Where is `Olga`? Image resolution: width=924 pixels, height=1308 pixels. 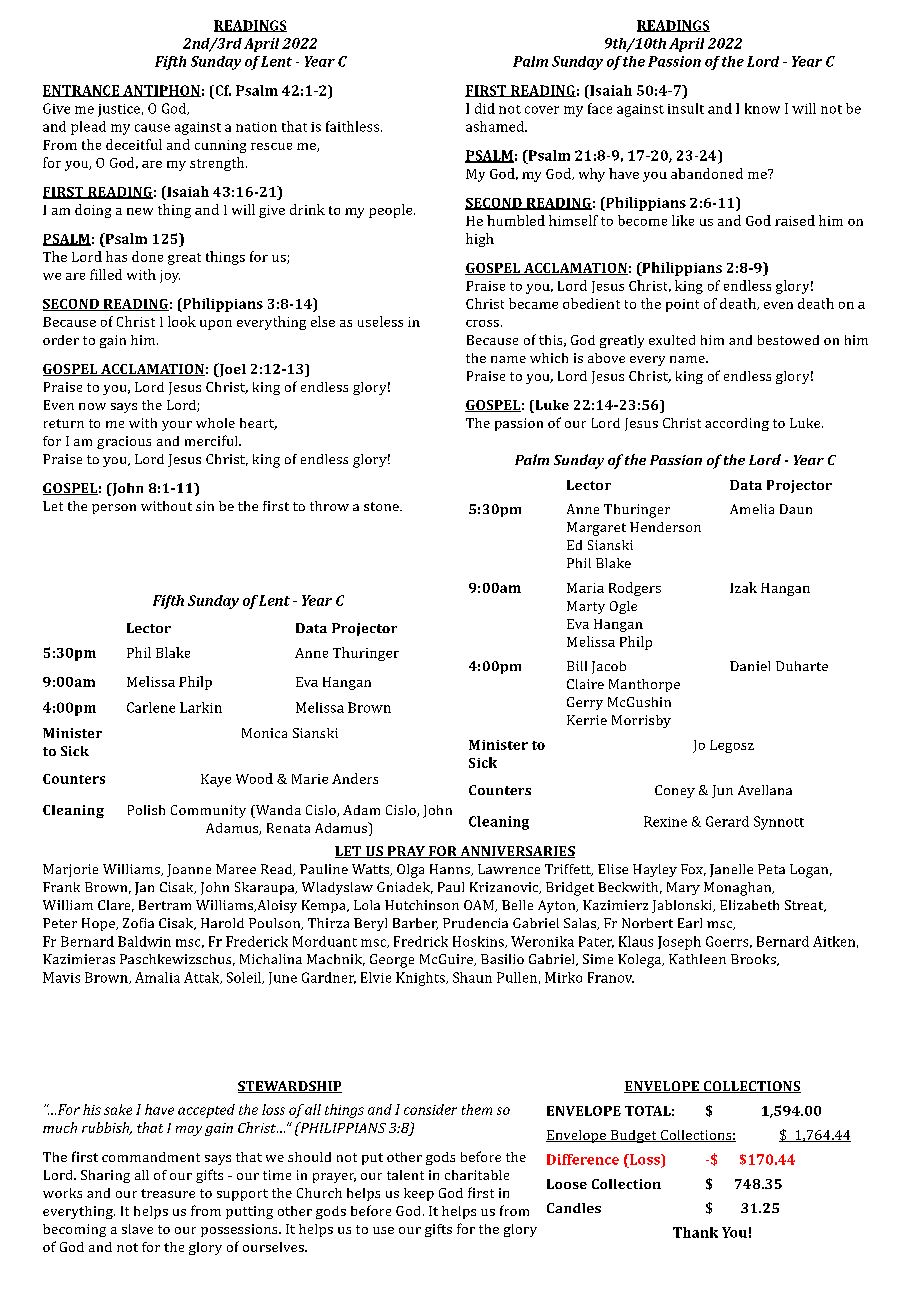
Olga is located at coordinates (410, 871).
